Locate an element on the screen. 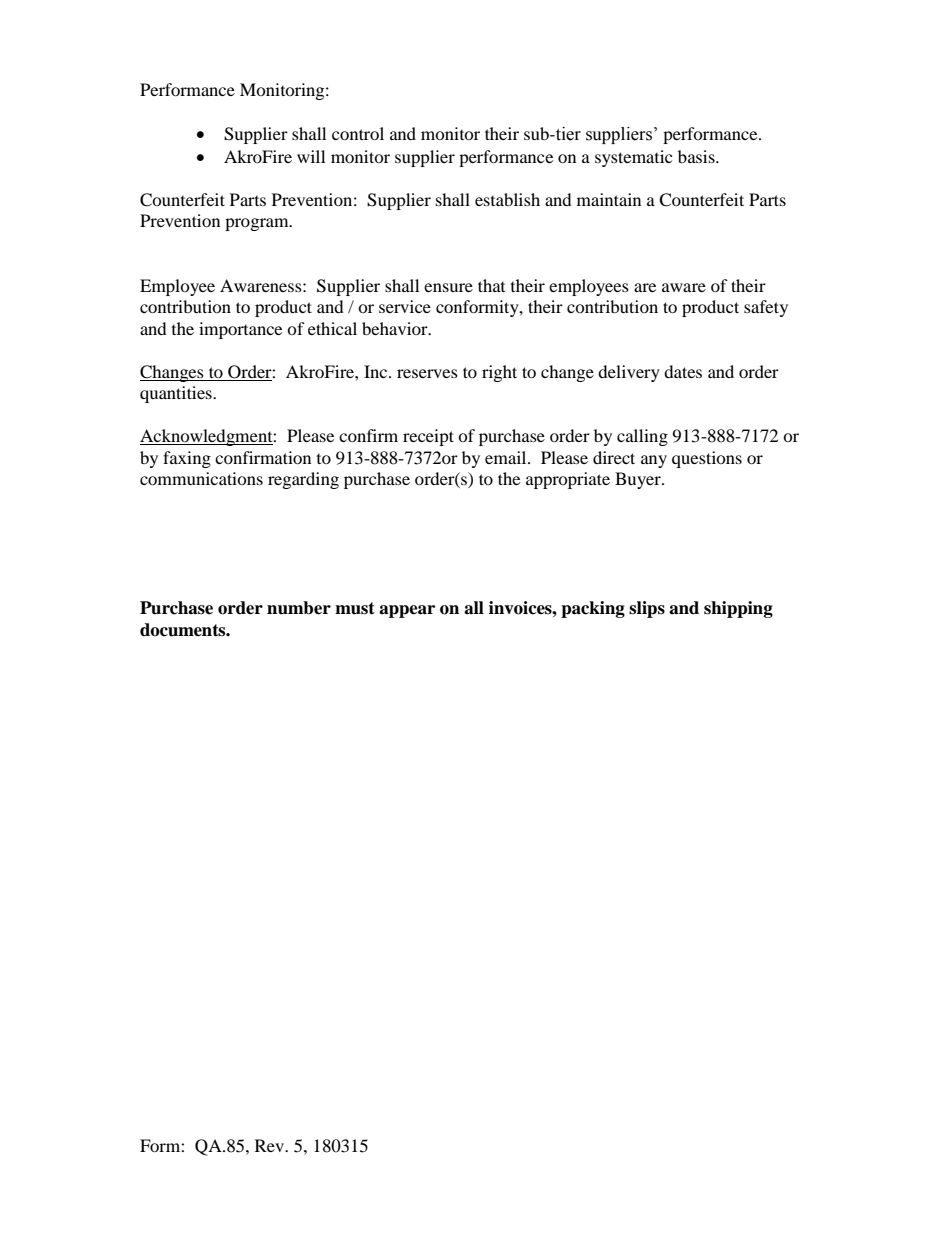 This screenshot has width=952, height=1233. communications is located at coordinates (201, 478).
